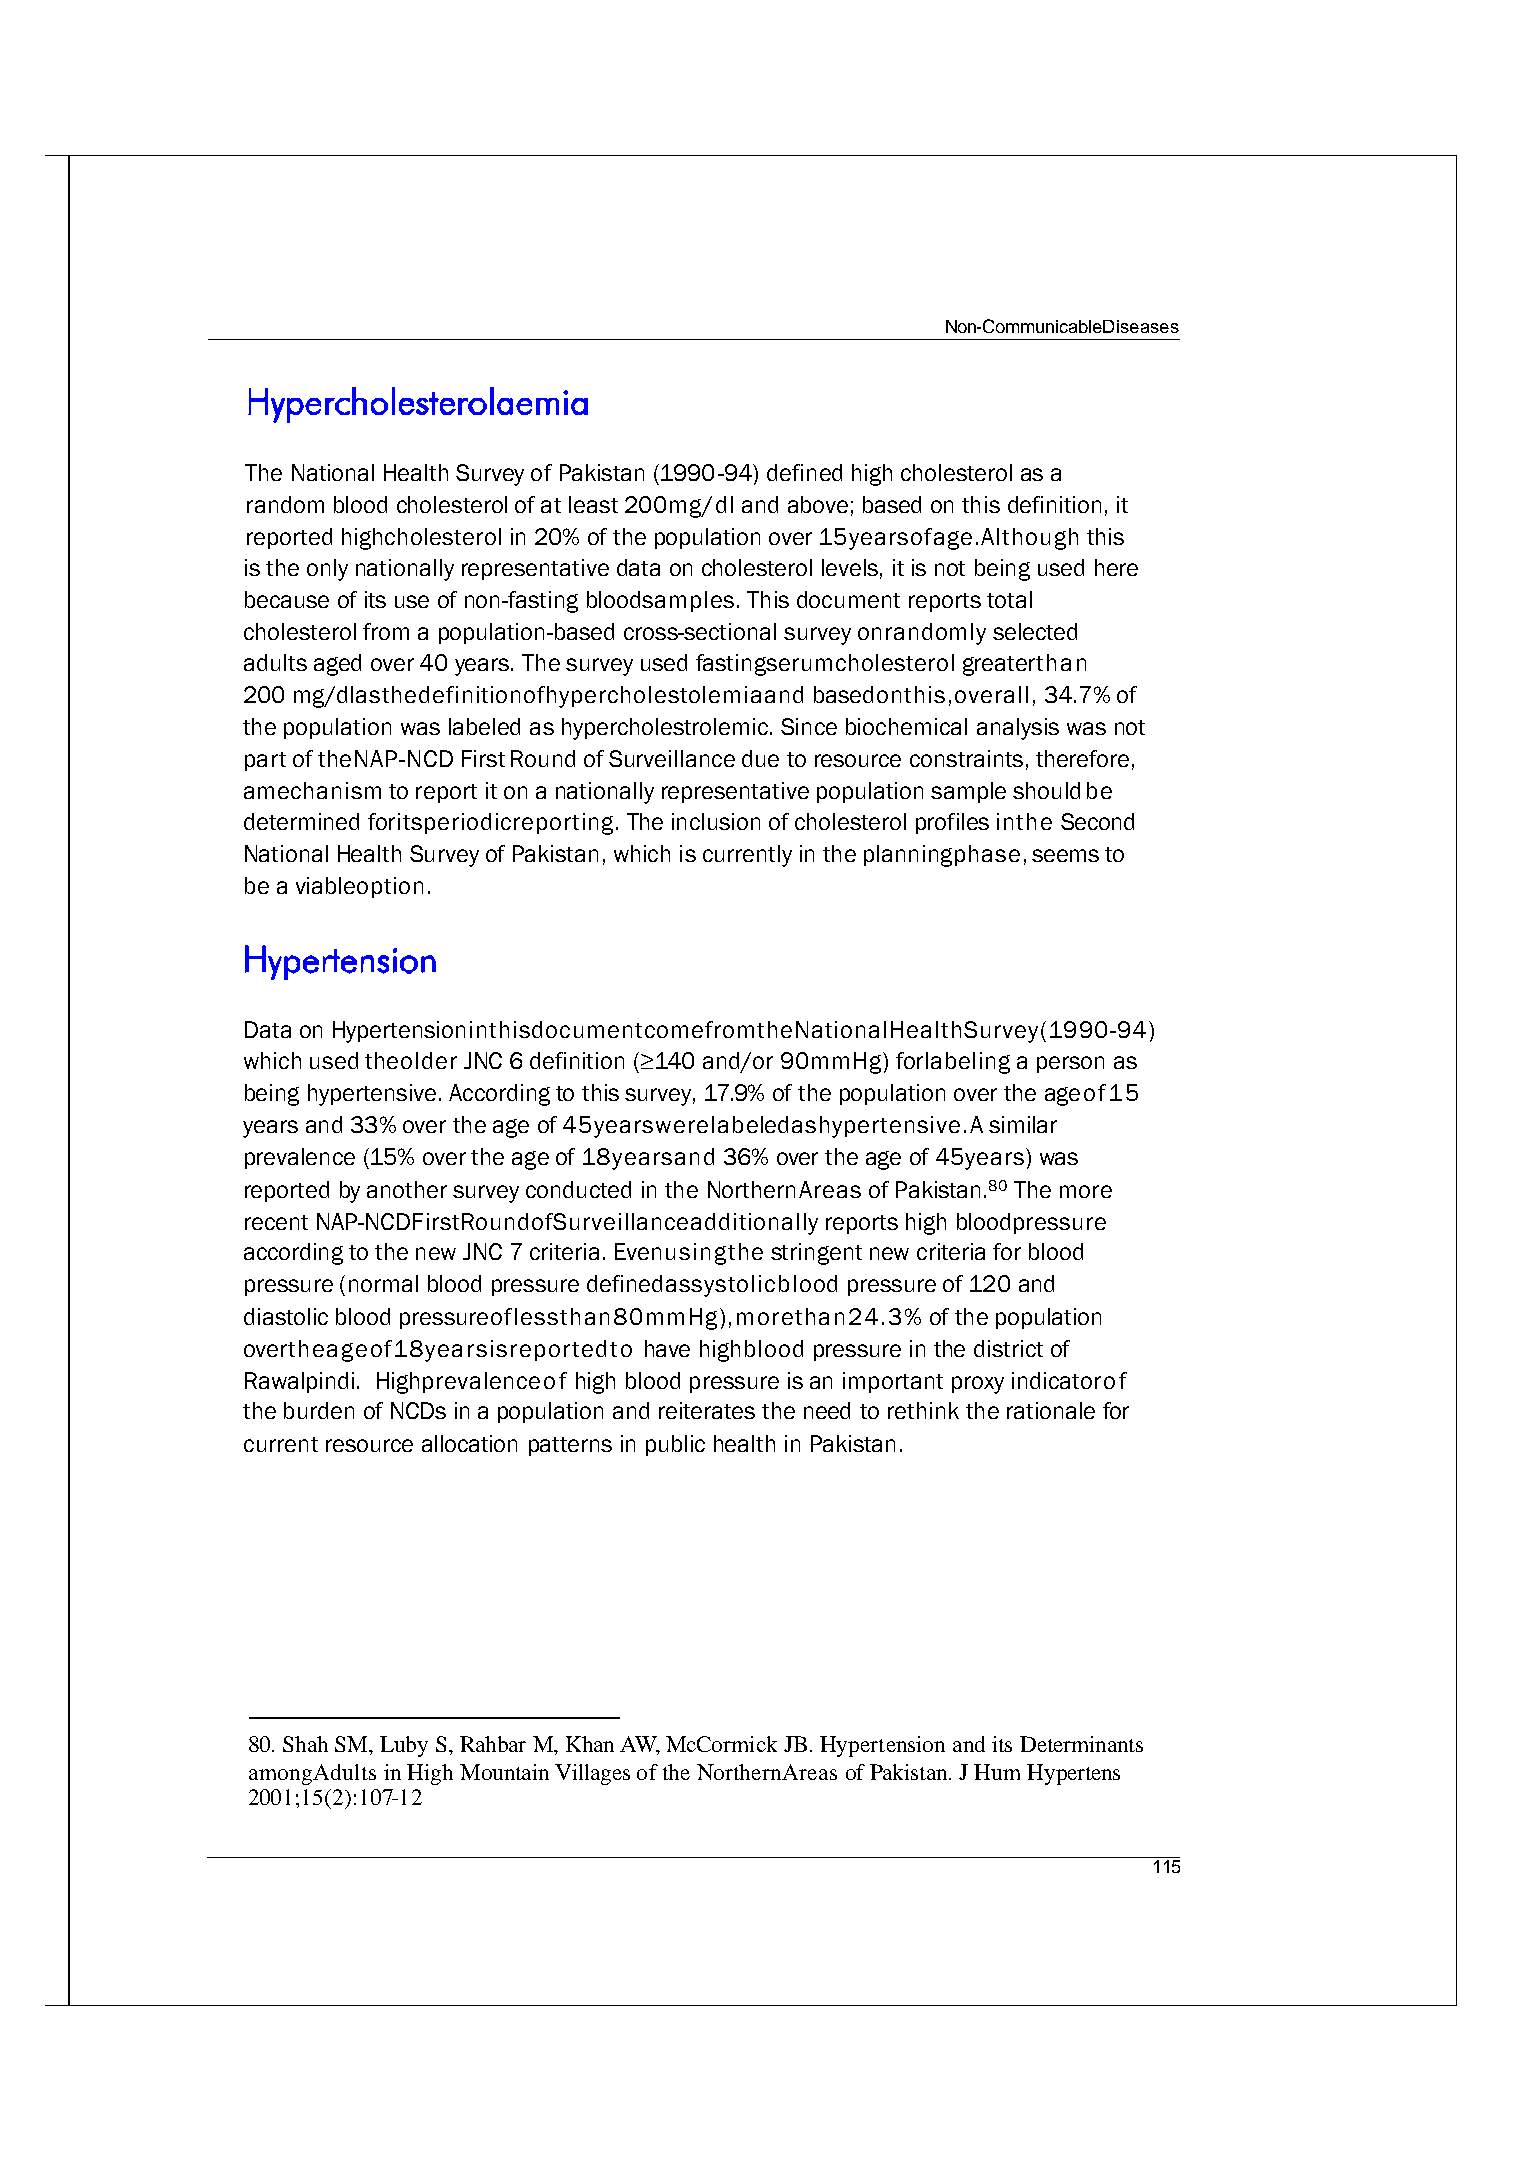  I want to click on Luby, so click(404, 1746).
